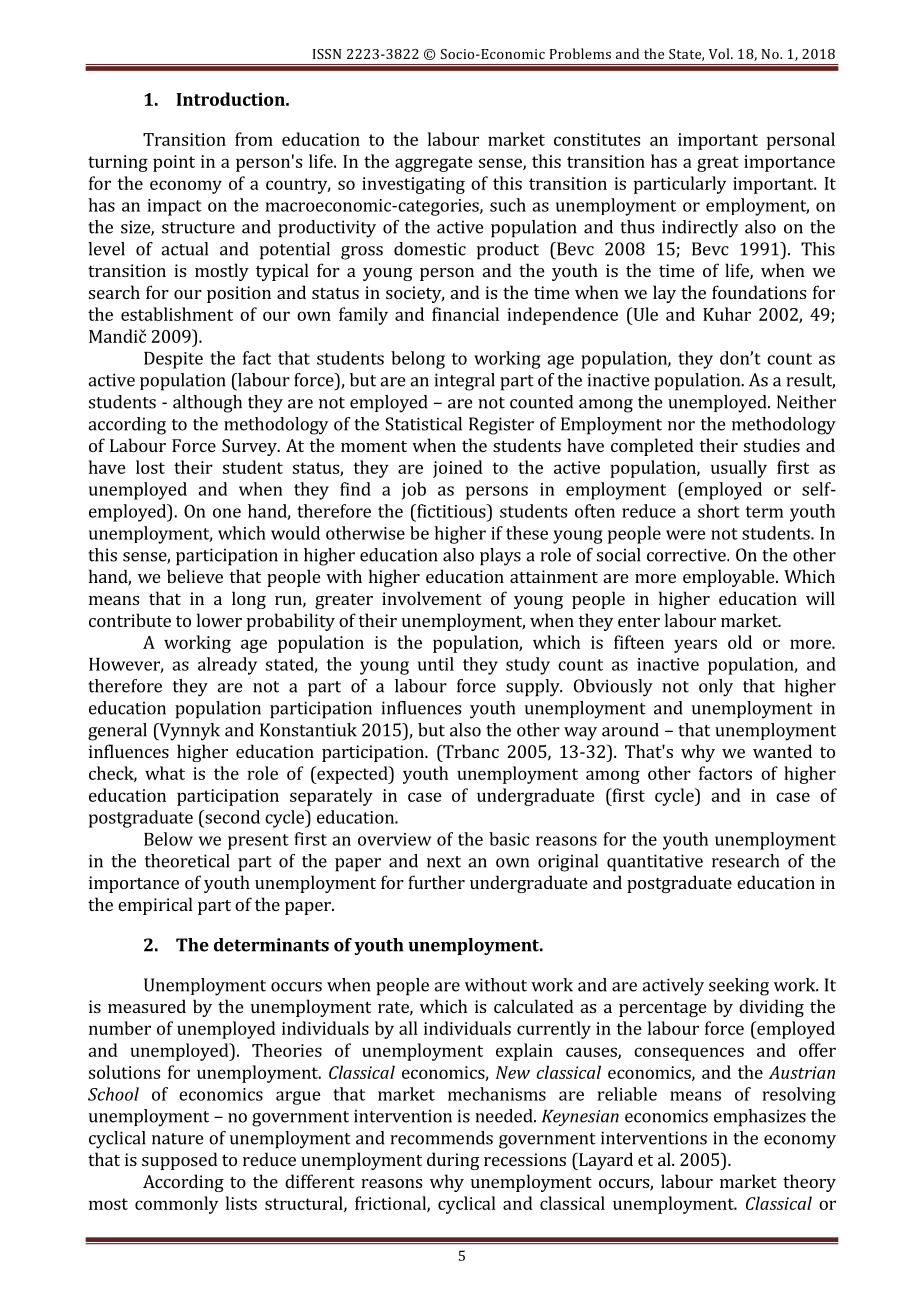 This screenshot has width=924, height=1308. Describe the element at coordinates (597, 139) in the screenshot. I see `constitutes` at that location.
